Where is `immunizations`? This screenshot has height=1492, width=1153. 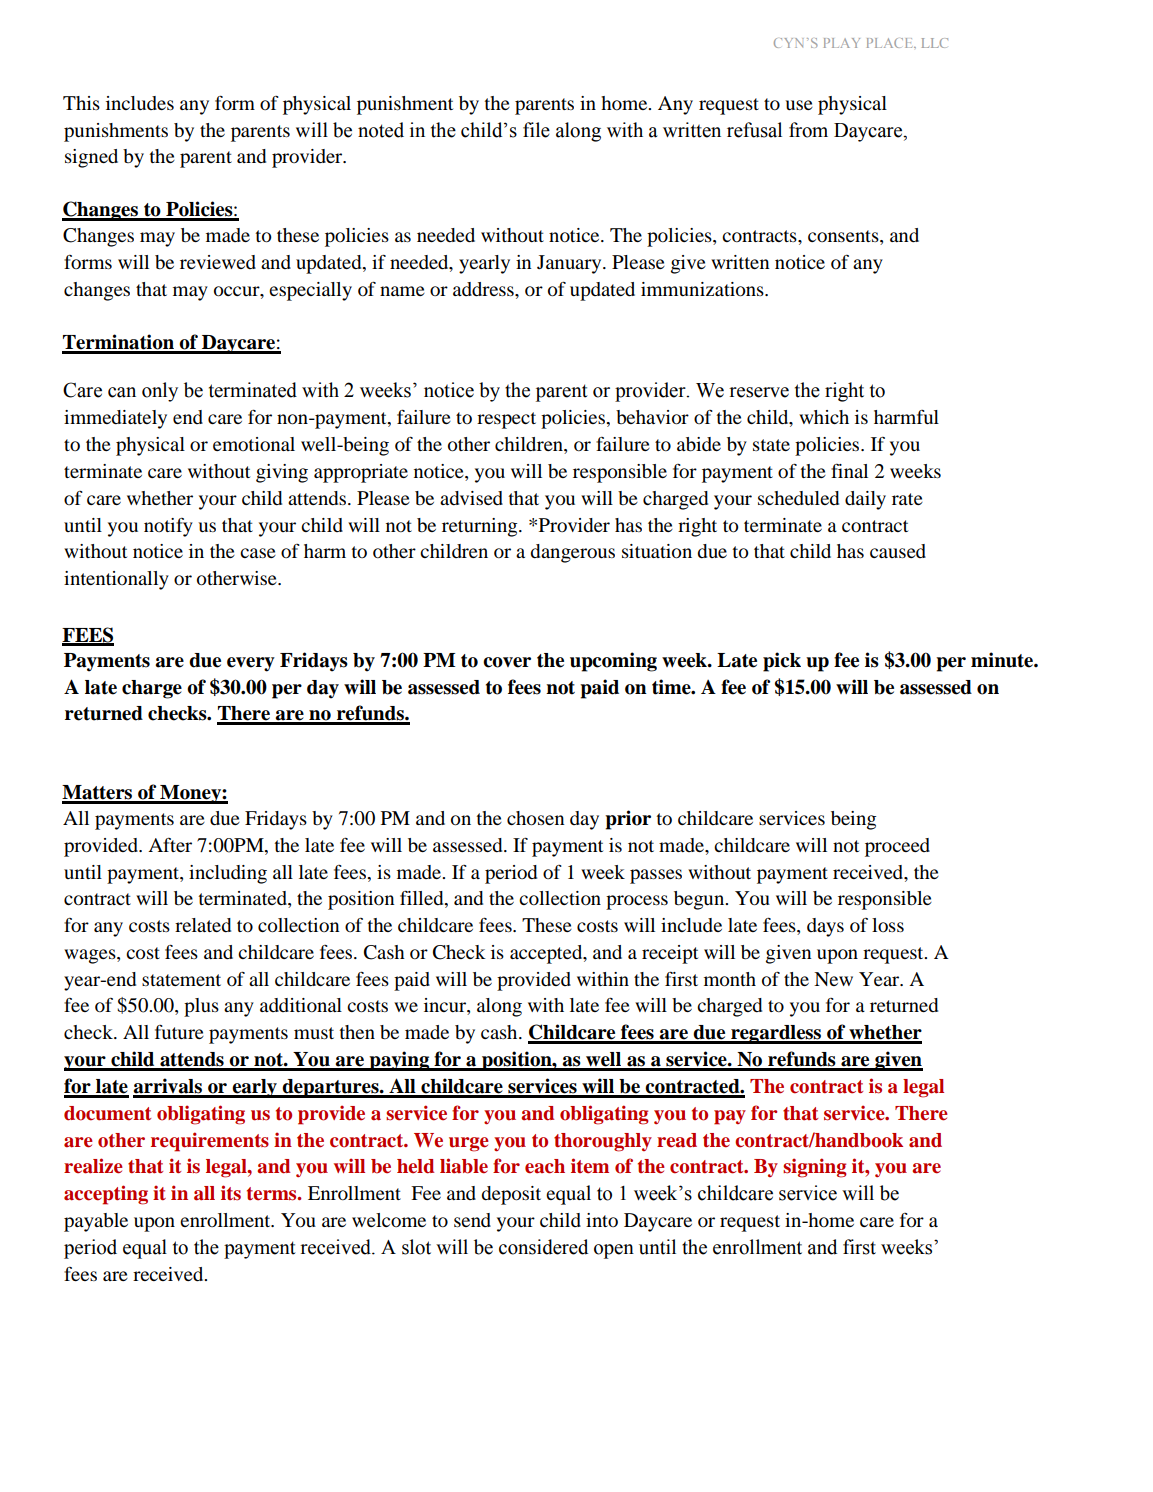 immunizations is located at coordinates (703, 289).
